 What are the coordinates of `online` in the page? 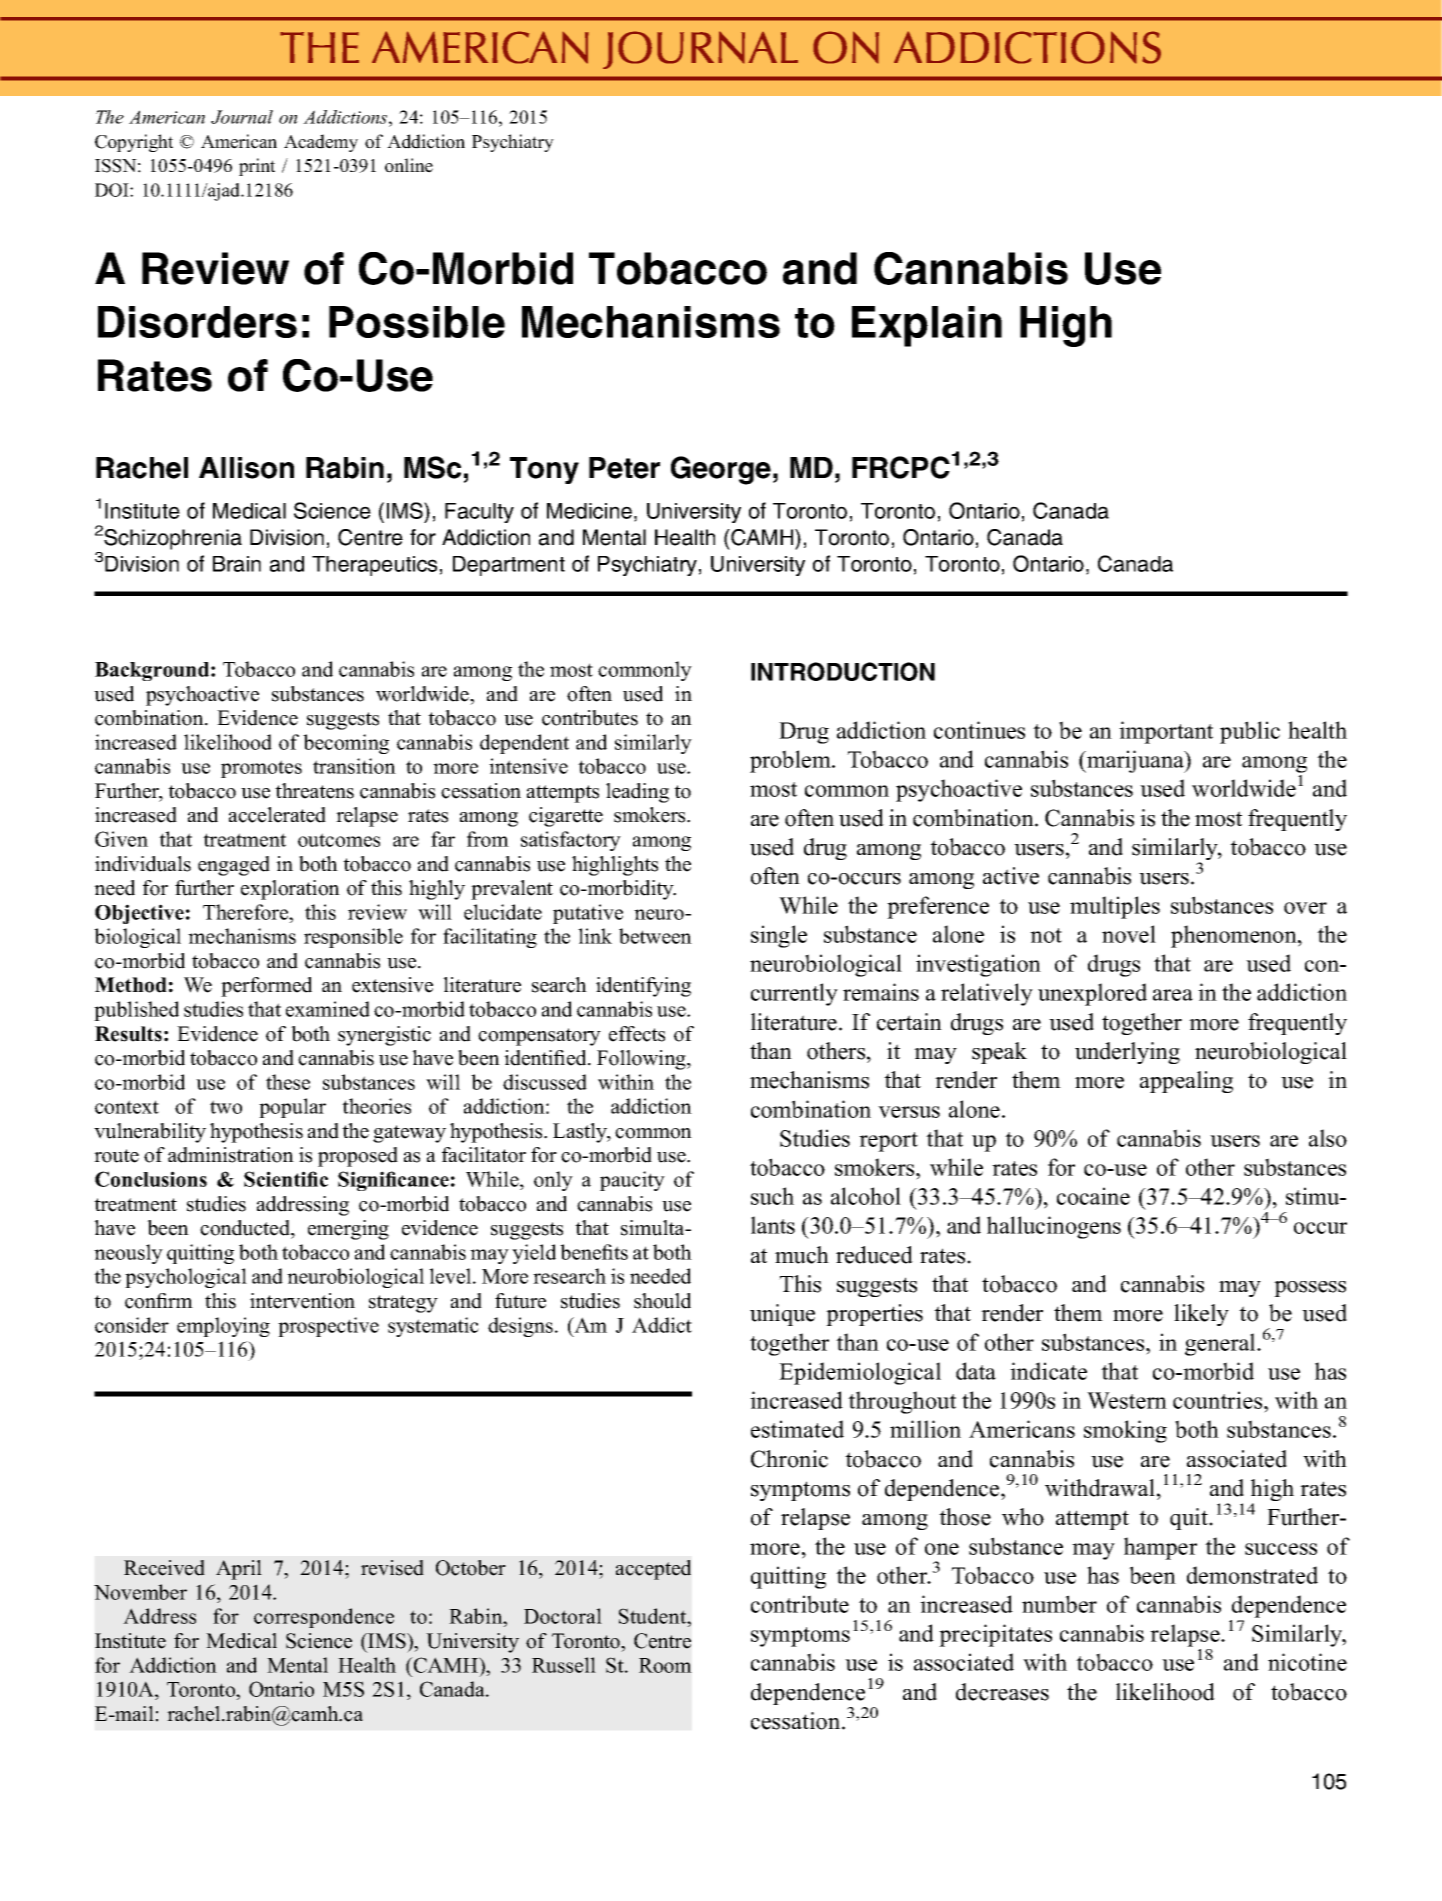 It's located at (409, 165).
